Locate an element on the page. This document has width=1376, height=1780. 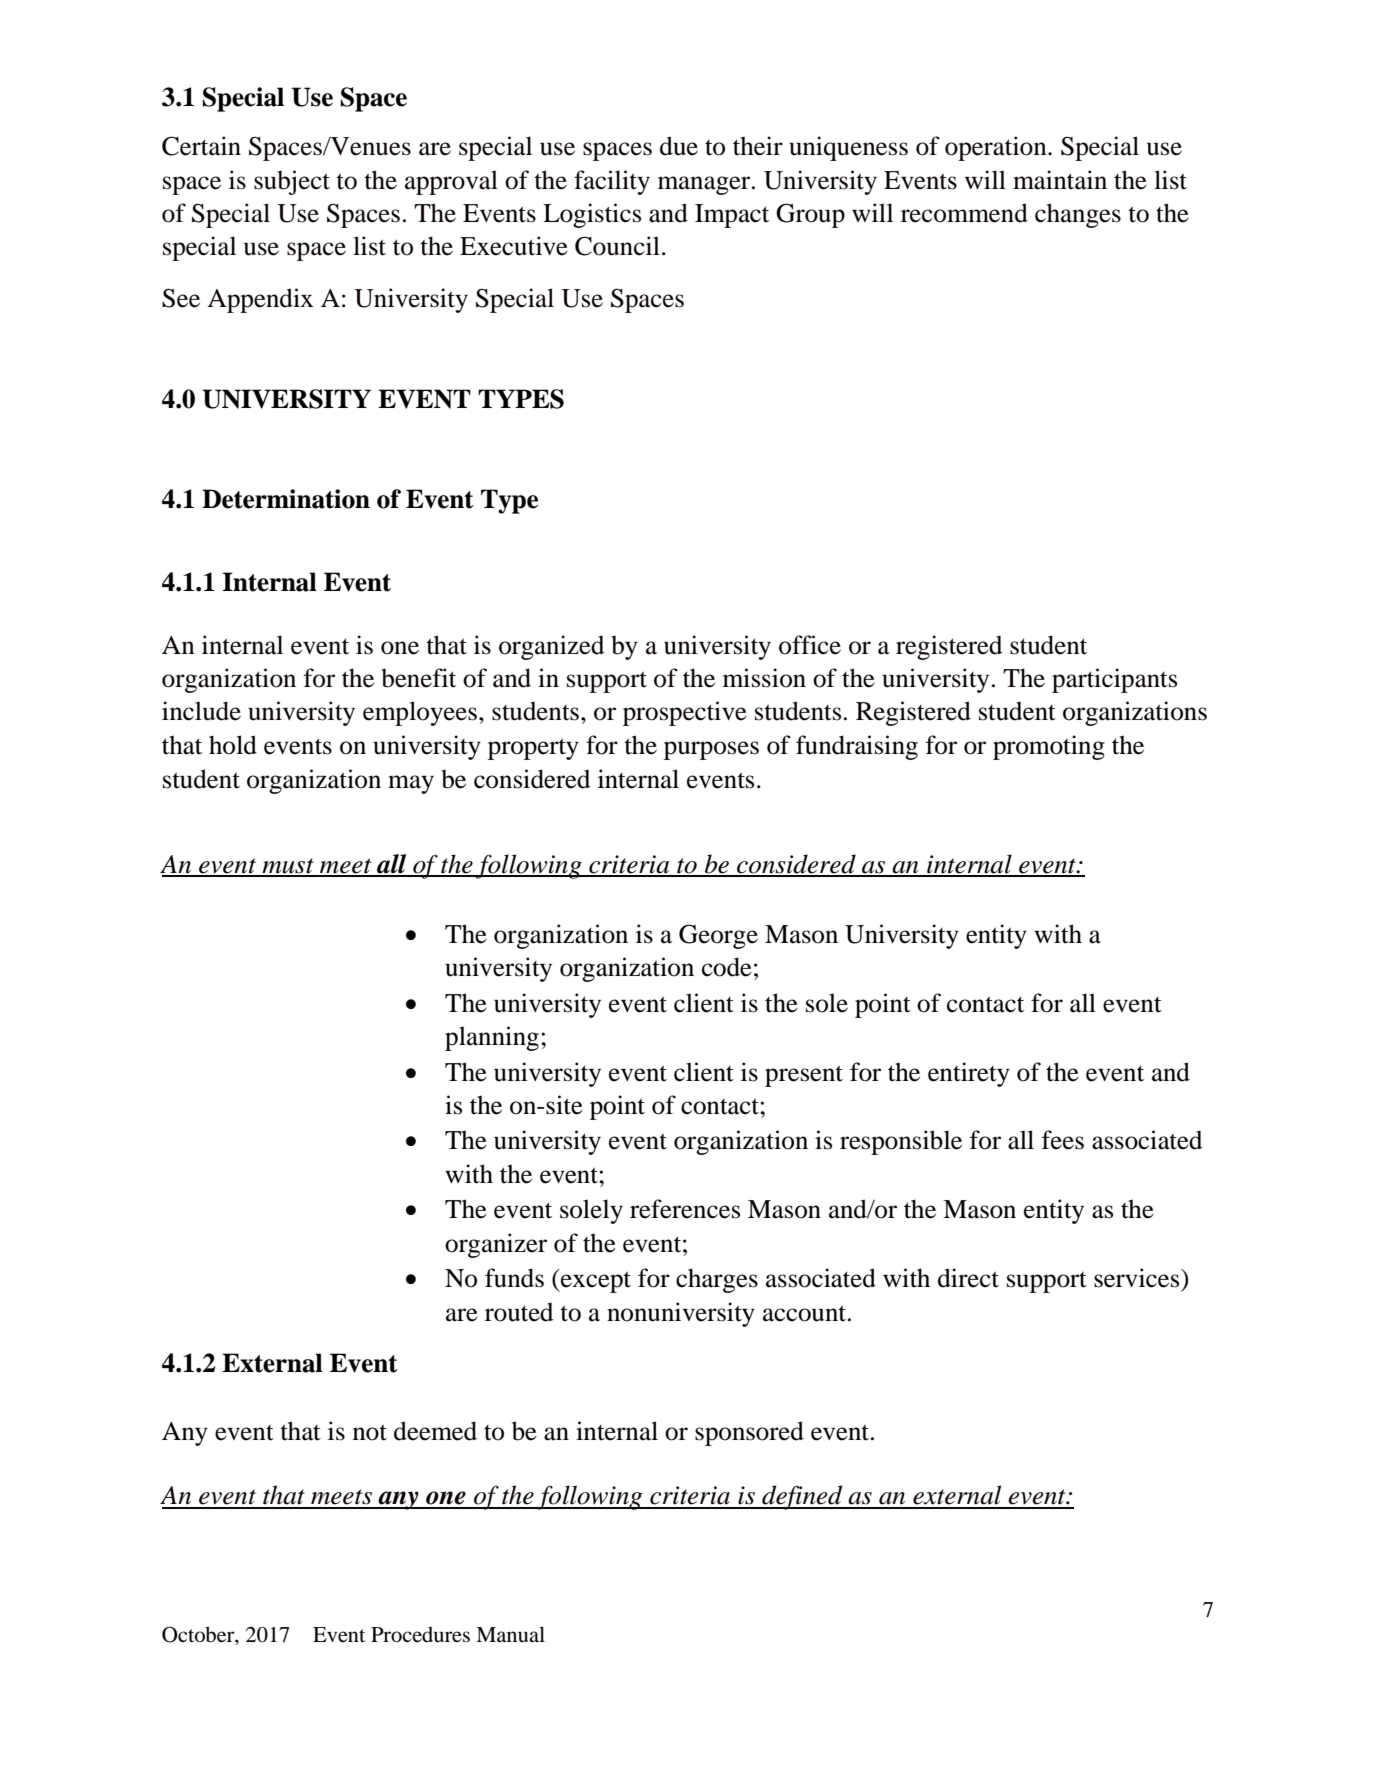
may is located at coordinates (411, 784).
